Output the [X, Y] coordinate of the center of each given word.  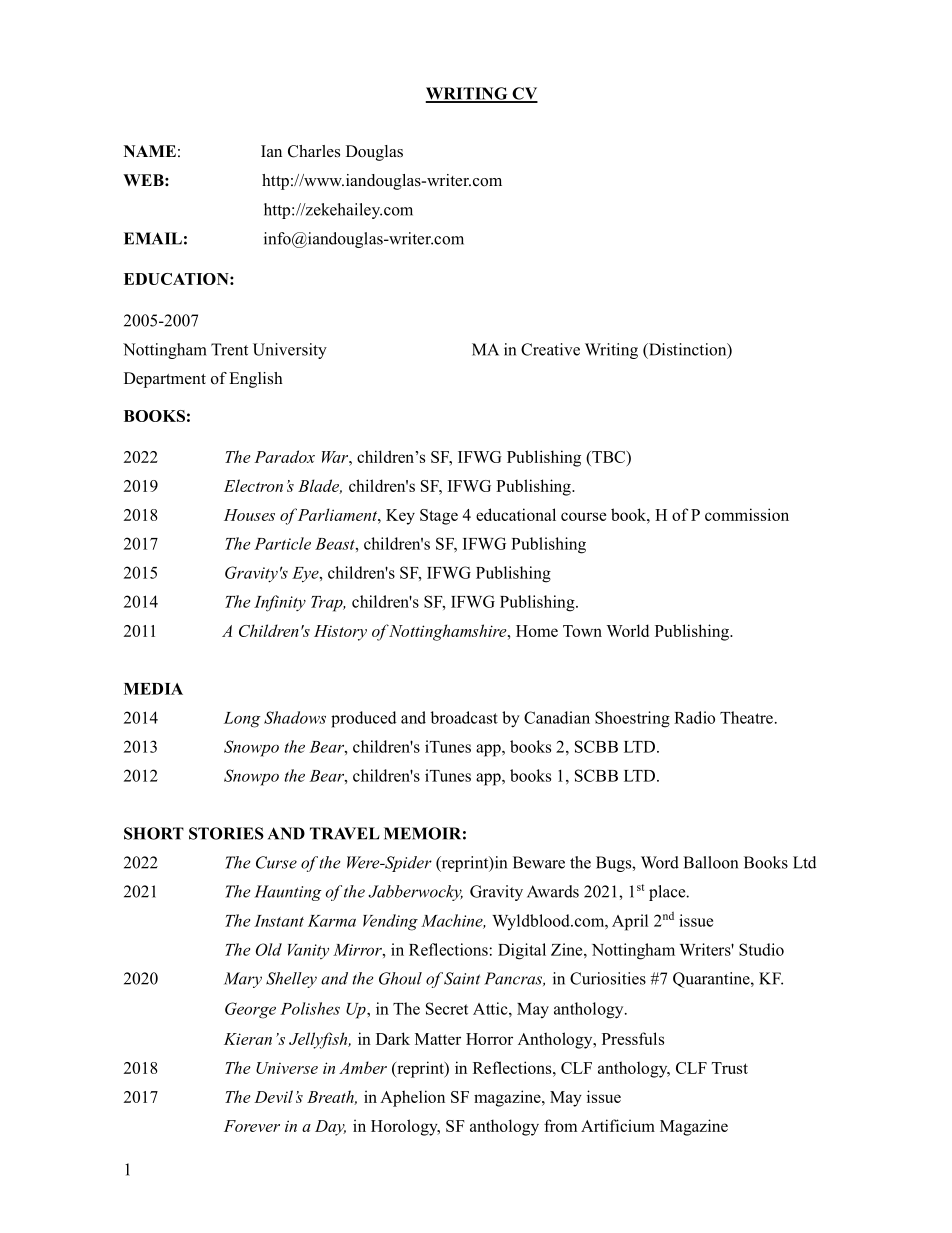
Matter [438, 1039]
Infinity [280, 603]
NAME [150, 151]
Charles [314, 151]
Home [537, 631]
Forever [252, 1126]
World [628, 630]
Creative [550, 349]
